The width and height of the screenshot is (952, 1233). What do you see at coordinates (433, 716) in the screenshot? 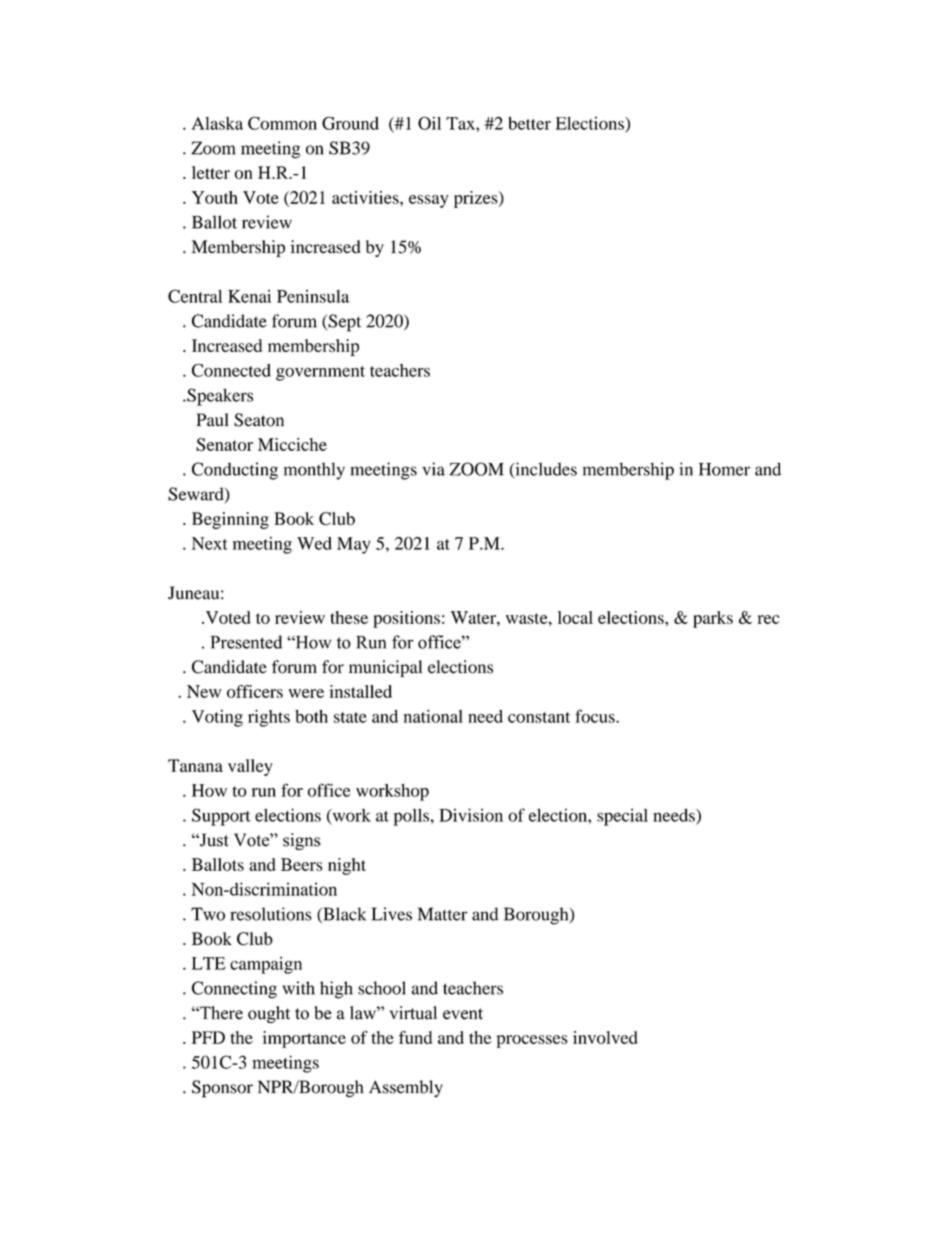
I see `national` at bounding box center [433, 716].
